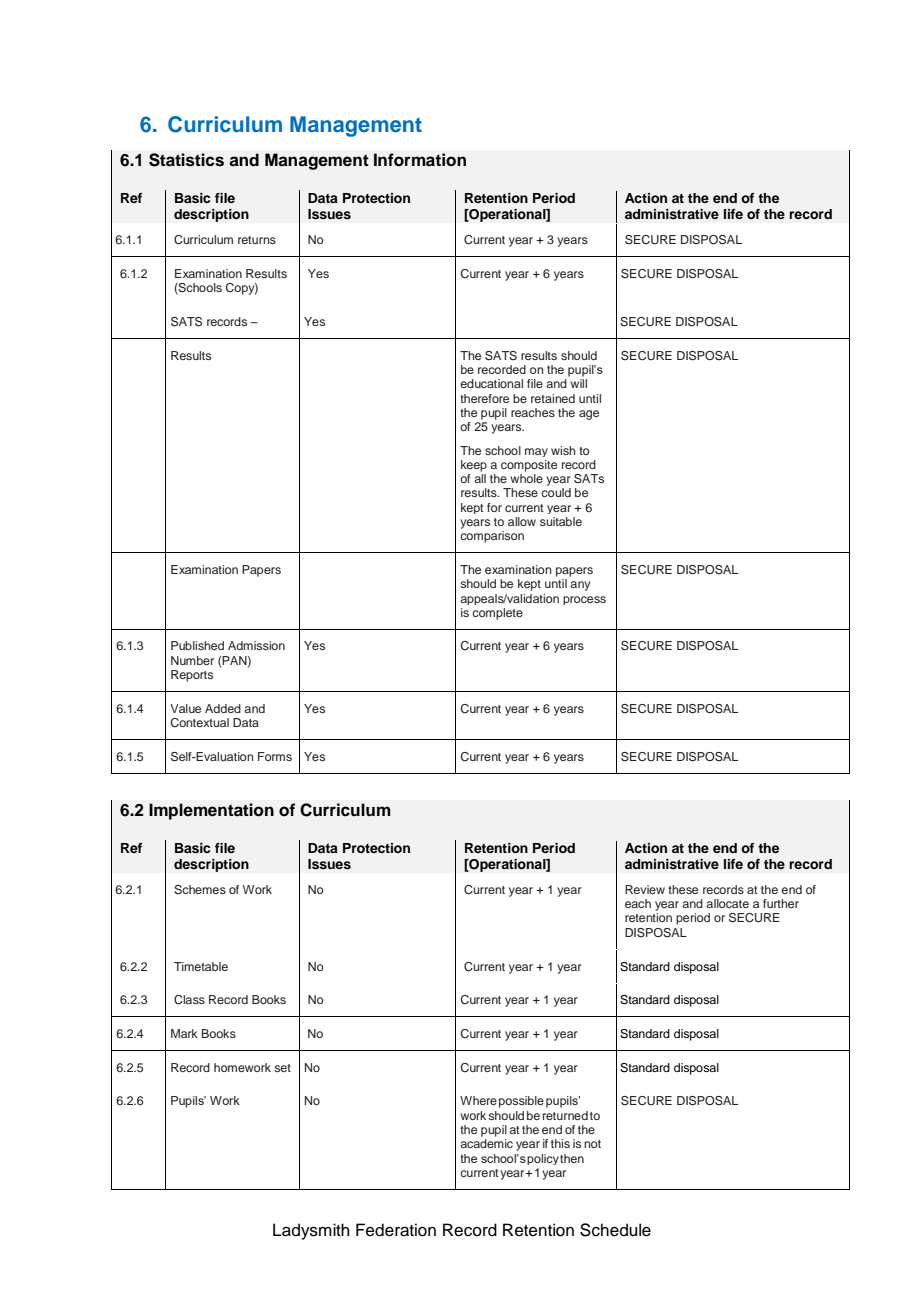  What do you see at coordinates (727, 903) in the document?
I see `allocate` at bounding box center [727, 903].
